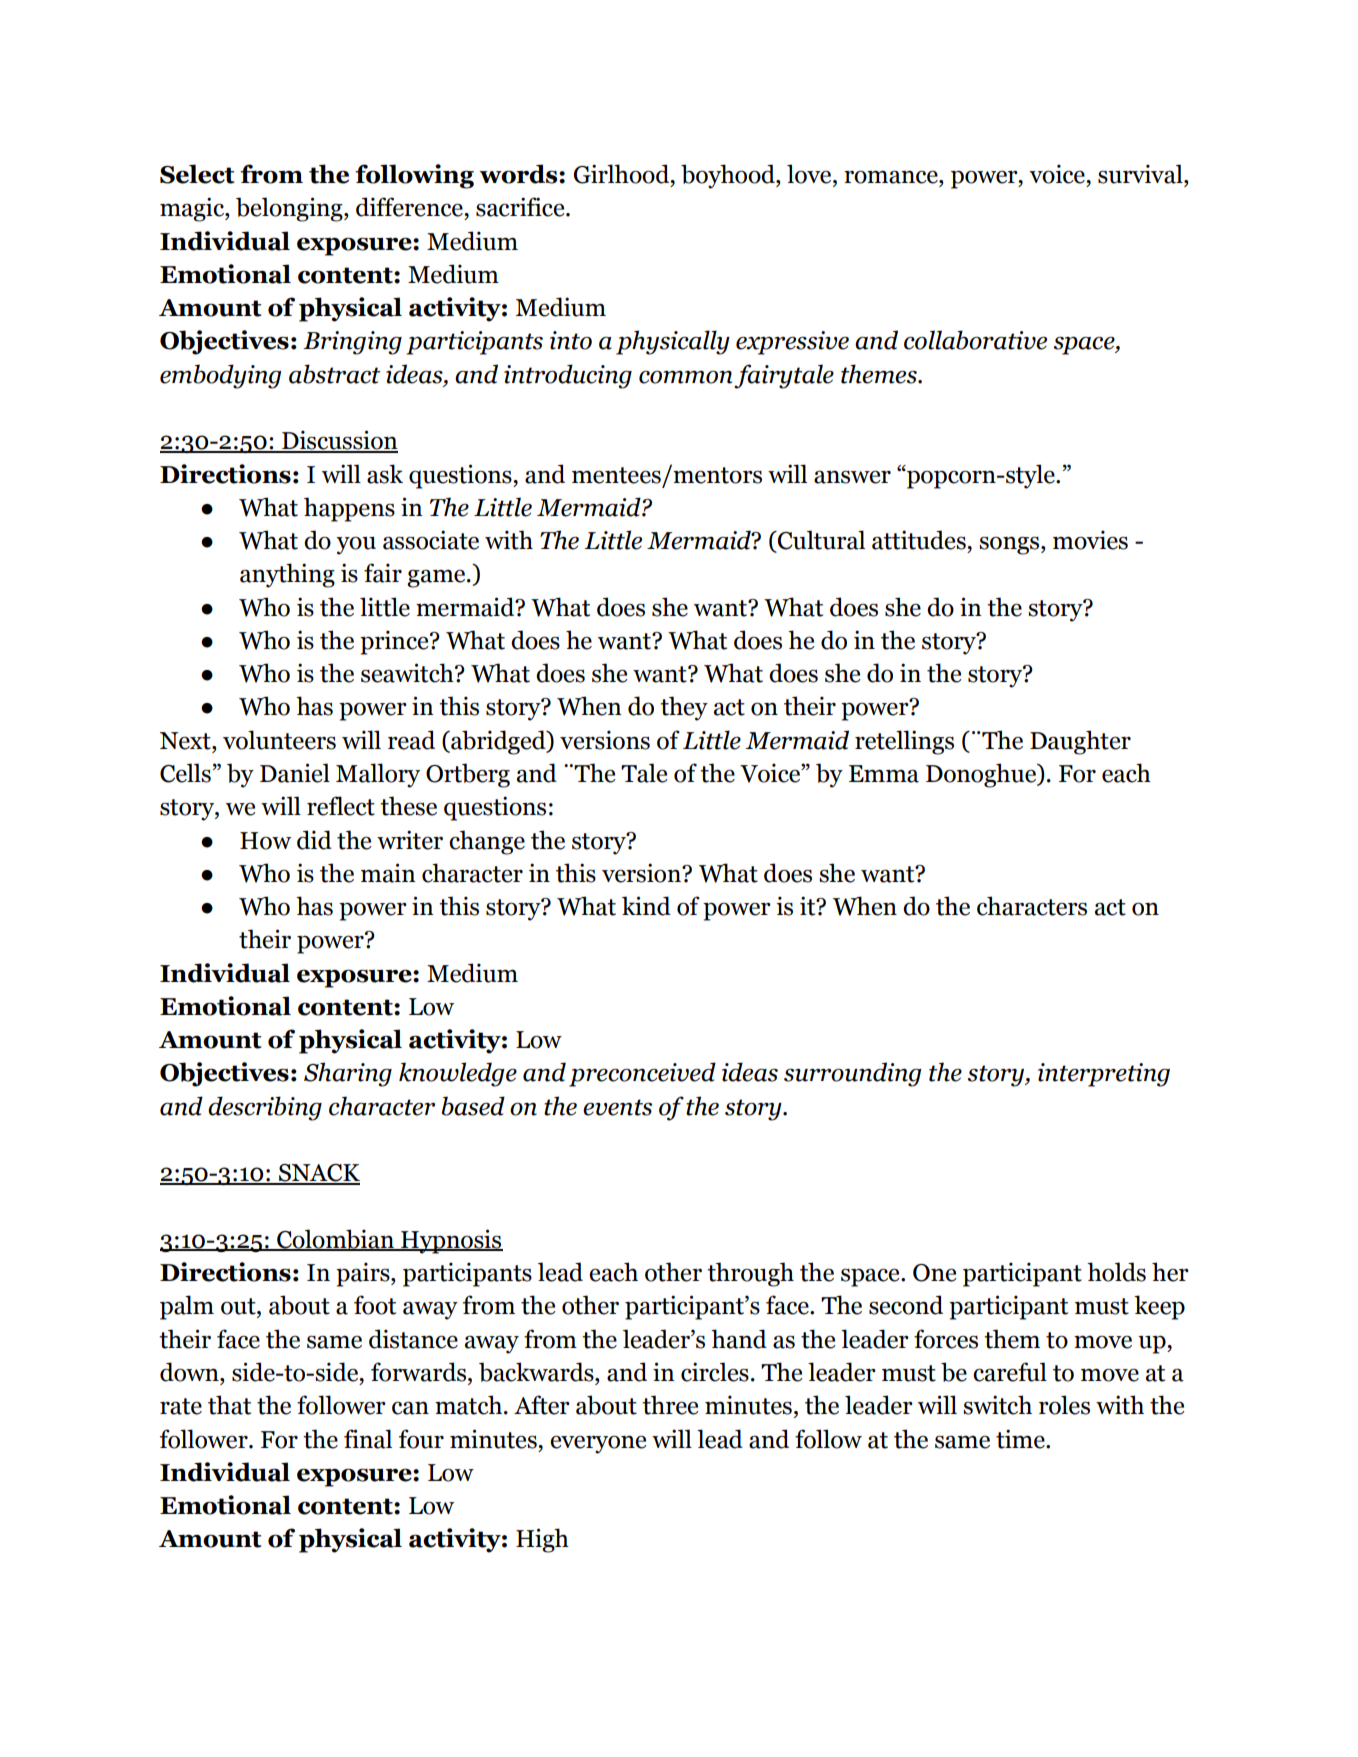 The height and width of the image is (1757, 1358). What do you see at coordinates (1080, 742) in the image?
I see `Daughter` at bounding box center [1080, 742].
